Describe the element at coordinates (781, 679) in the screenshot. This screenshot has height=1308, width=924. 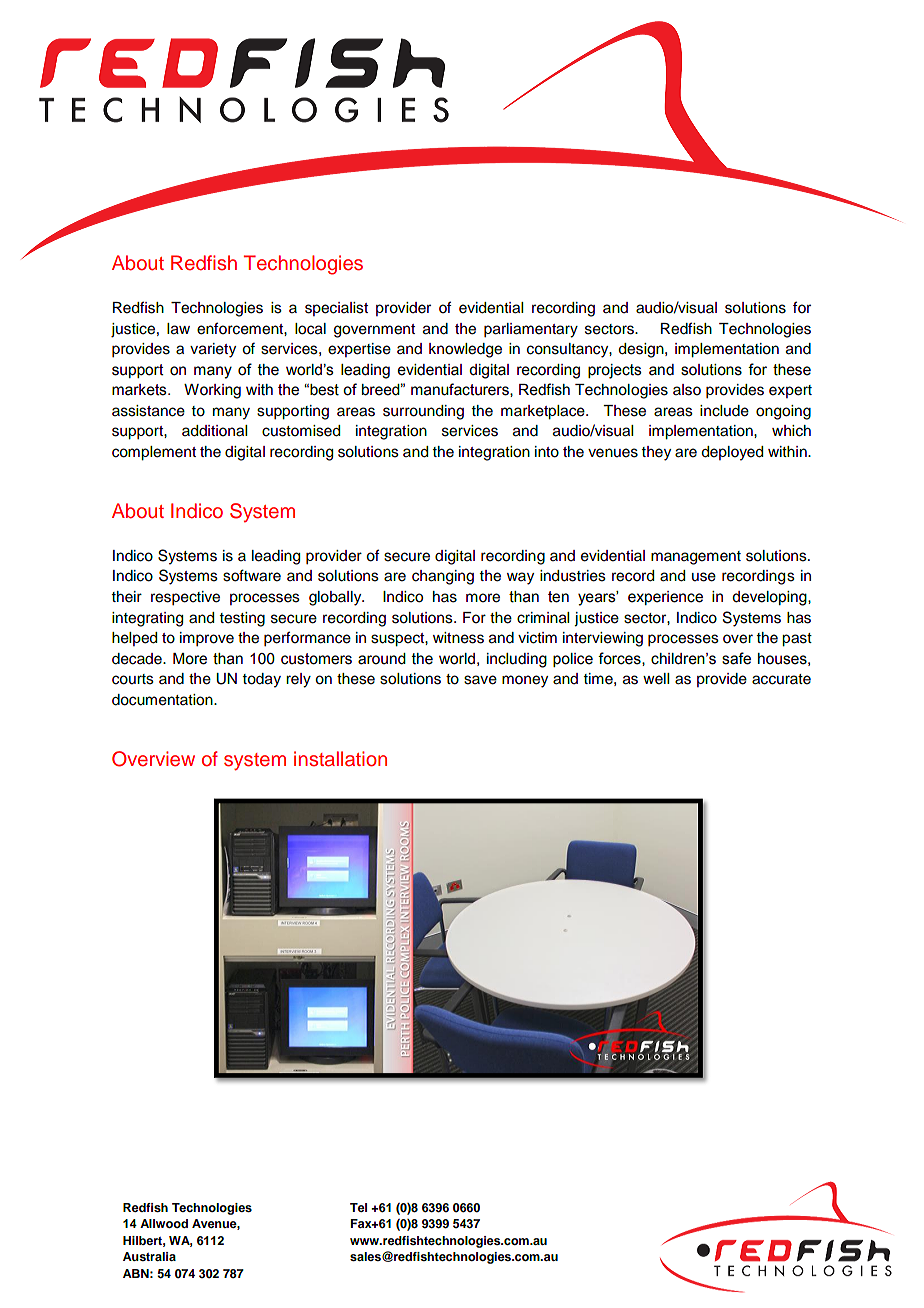
I see `accurate` at that location.
